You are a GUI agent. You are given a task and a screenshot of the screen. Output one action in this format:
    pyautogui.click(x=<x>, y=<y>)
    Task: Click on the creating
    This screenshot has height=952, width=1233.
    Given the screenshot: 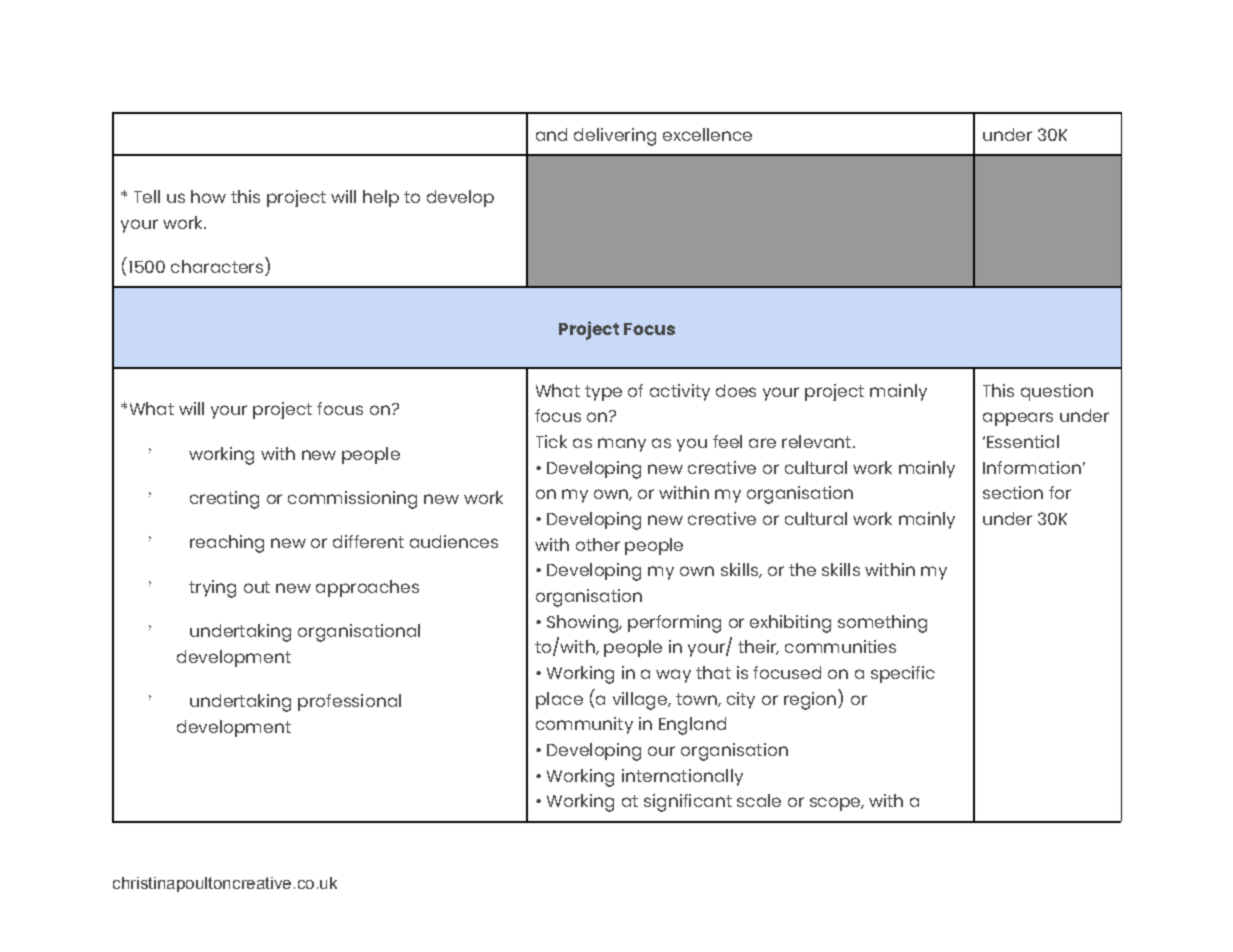 What is the action you would take?
    pyautogui.click(x=224, y=500)
